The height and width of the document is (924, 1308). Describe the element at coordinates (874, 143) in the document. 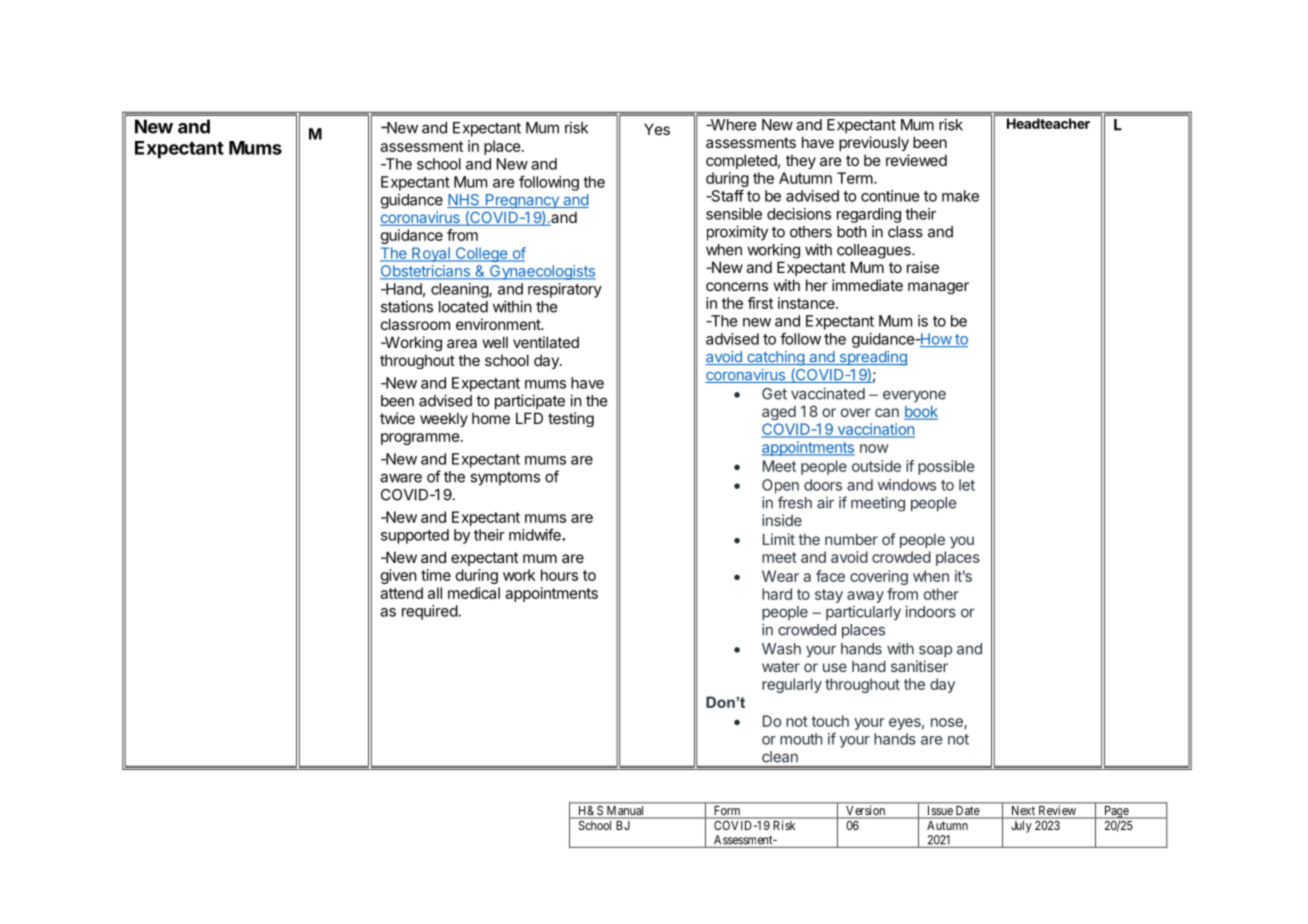

I see `previously` at that location.
